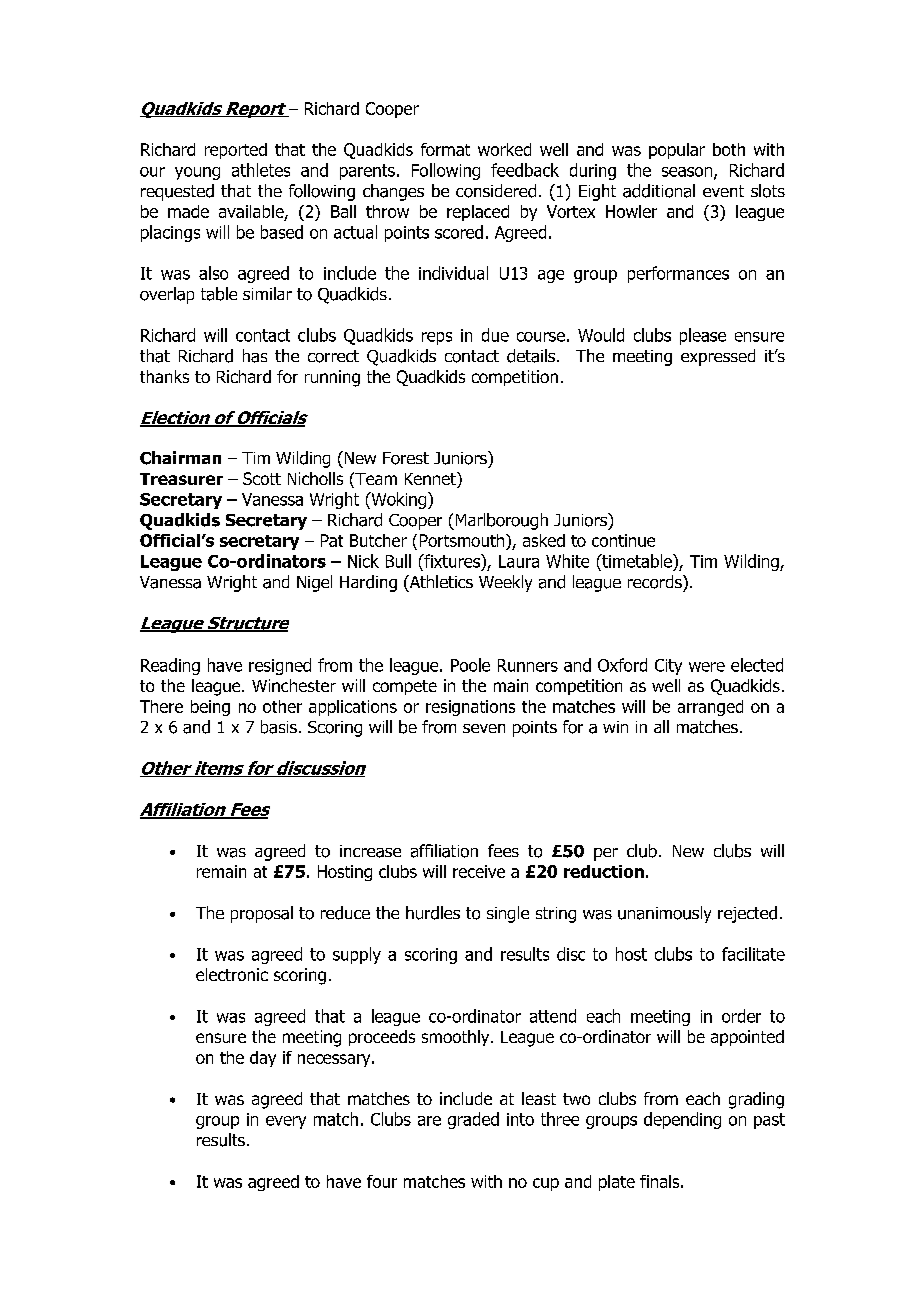 The image size is (924, 1308). I want to click on proposal, so click(262, 914).
